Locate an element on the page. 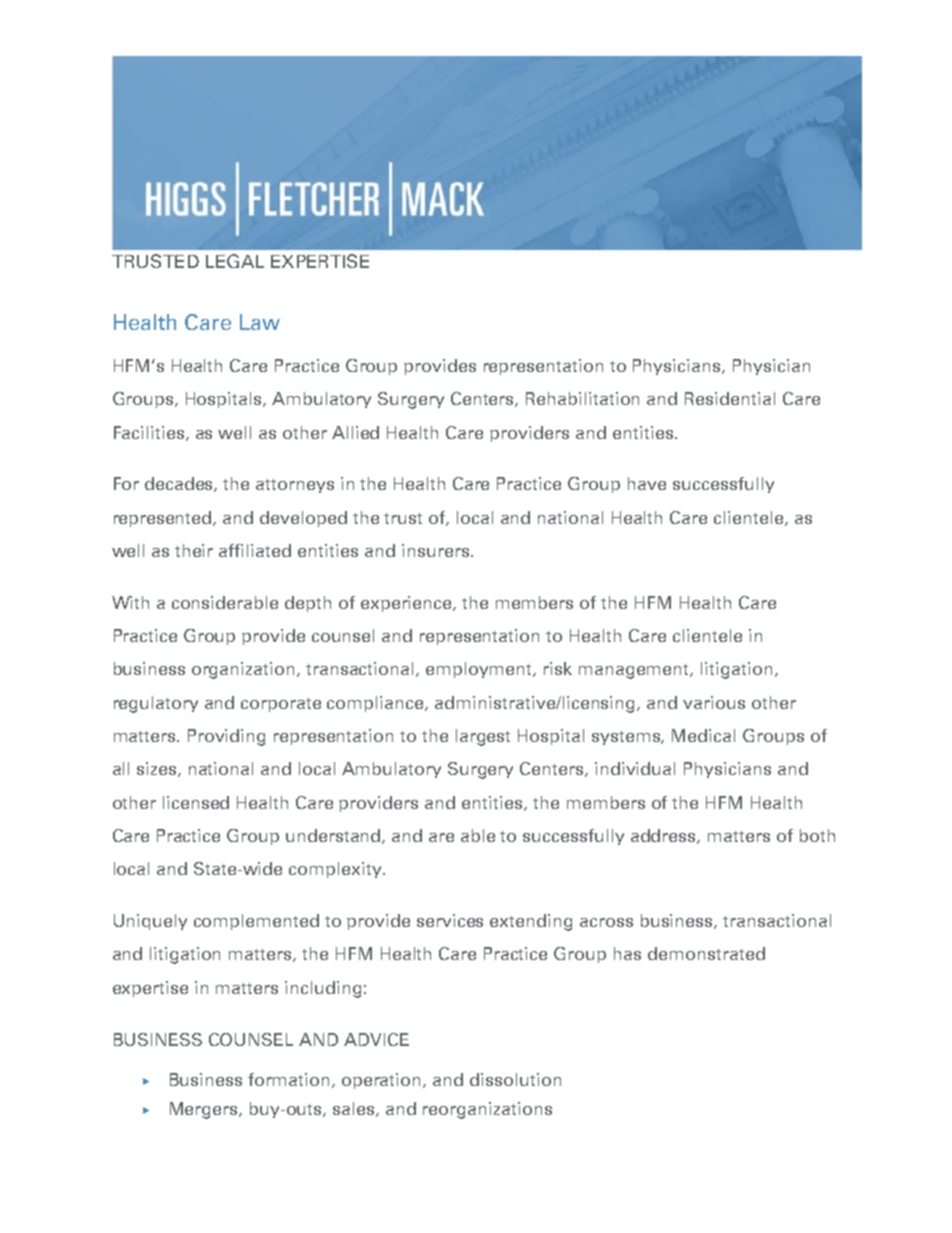 The image size is (952, 1233). their is located at coordinates (194, 550).
